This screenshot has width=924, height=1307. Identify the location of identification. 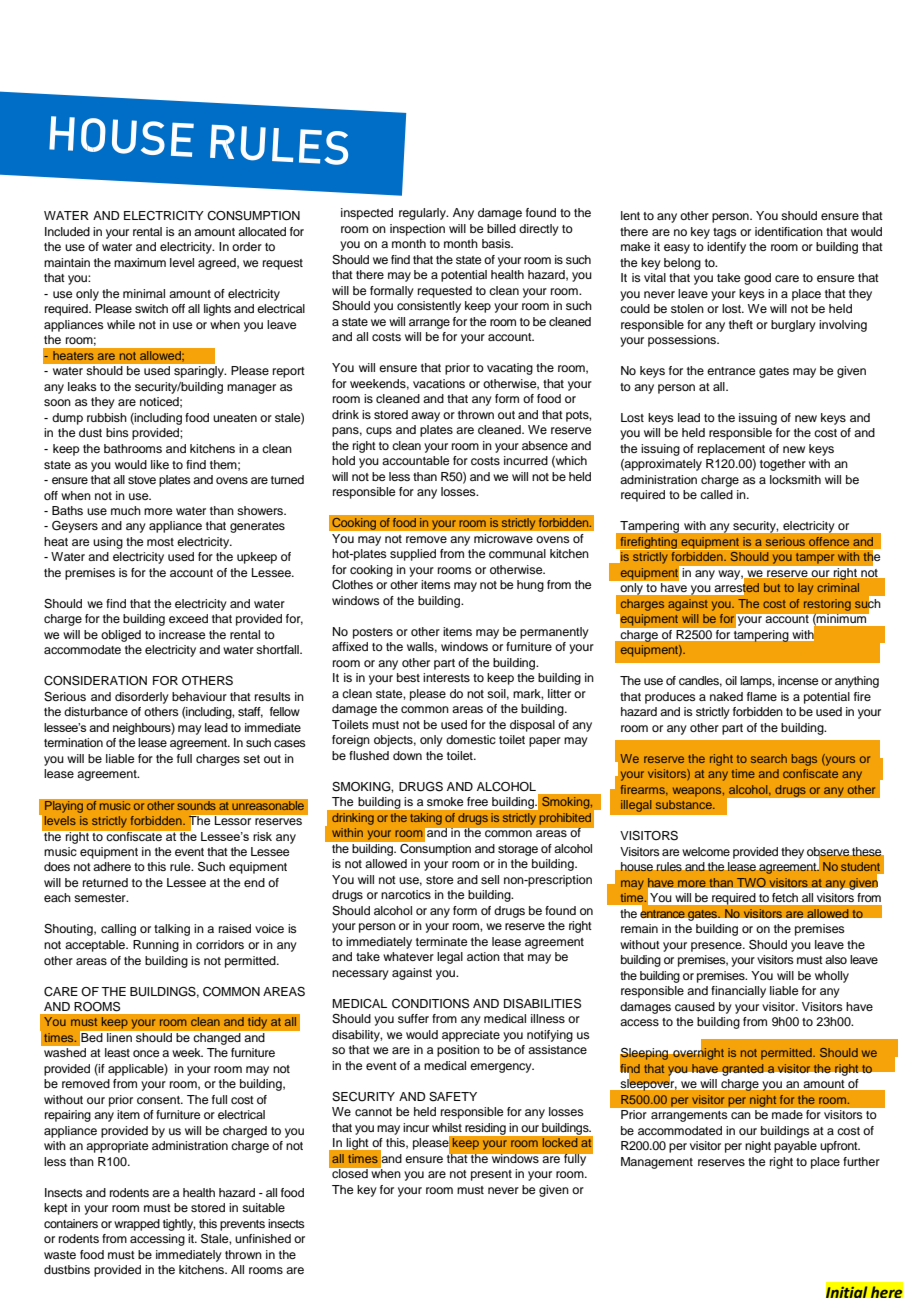
(789, 231).
